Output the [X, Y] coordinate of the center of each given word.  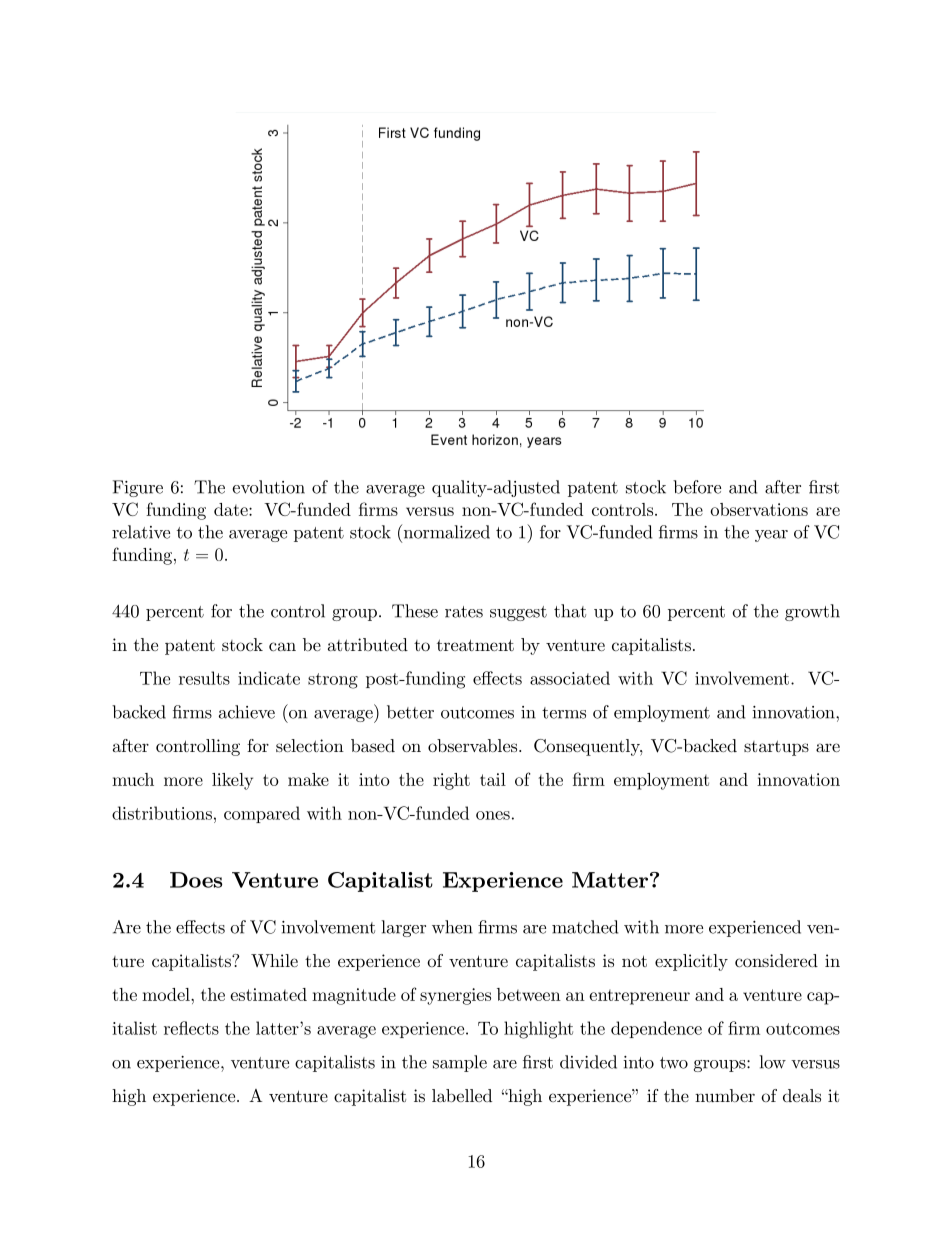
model [167, 994]
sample [460, 1063]
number [725, 1095]
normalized [445, 531]
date [232, 509]
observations [759, 509]
